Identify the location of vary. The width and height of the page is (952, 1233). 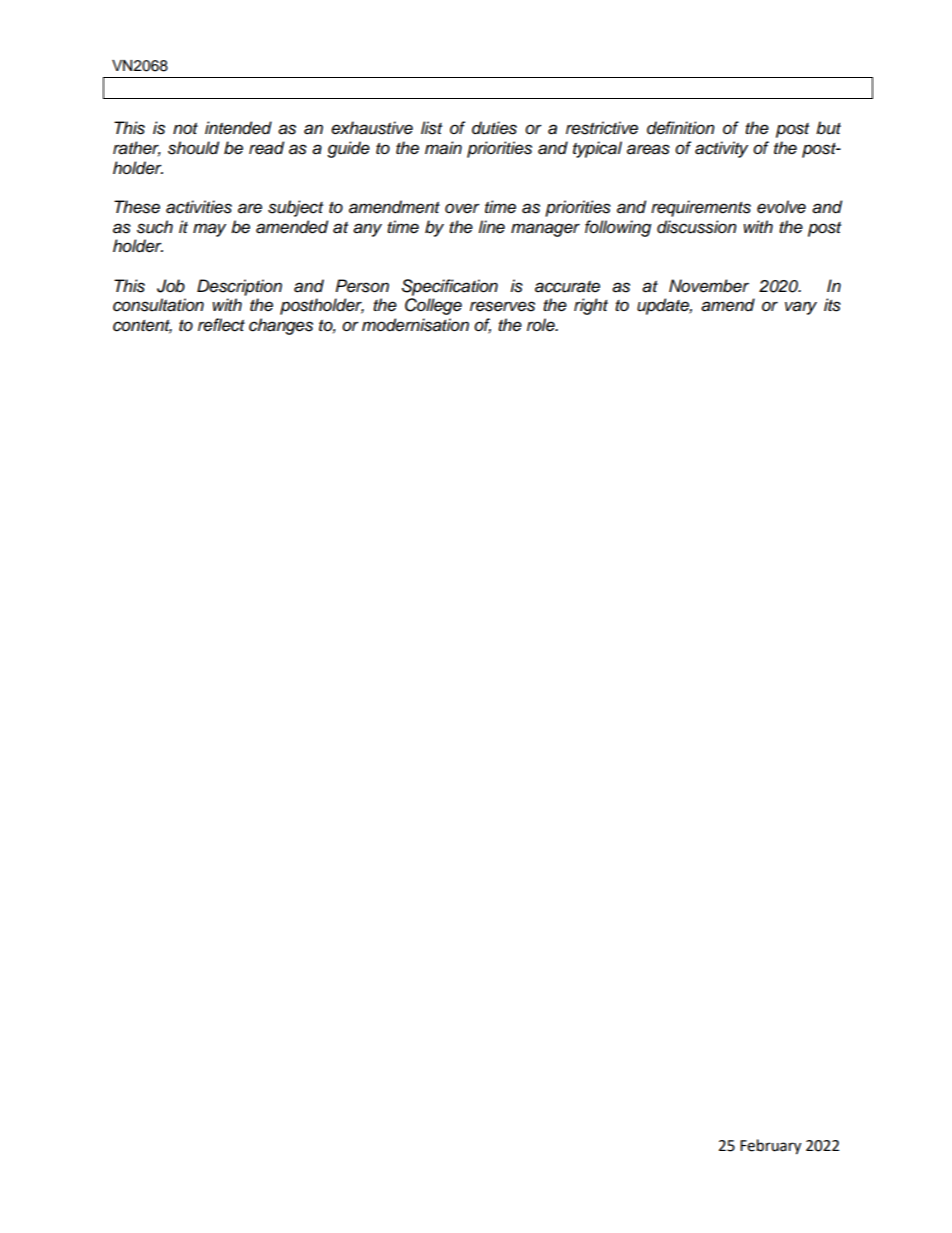
(801, 308).
